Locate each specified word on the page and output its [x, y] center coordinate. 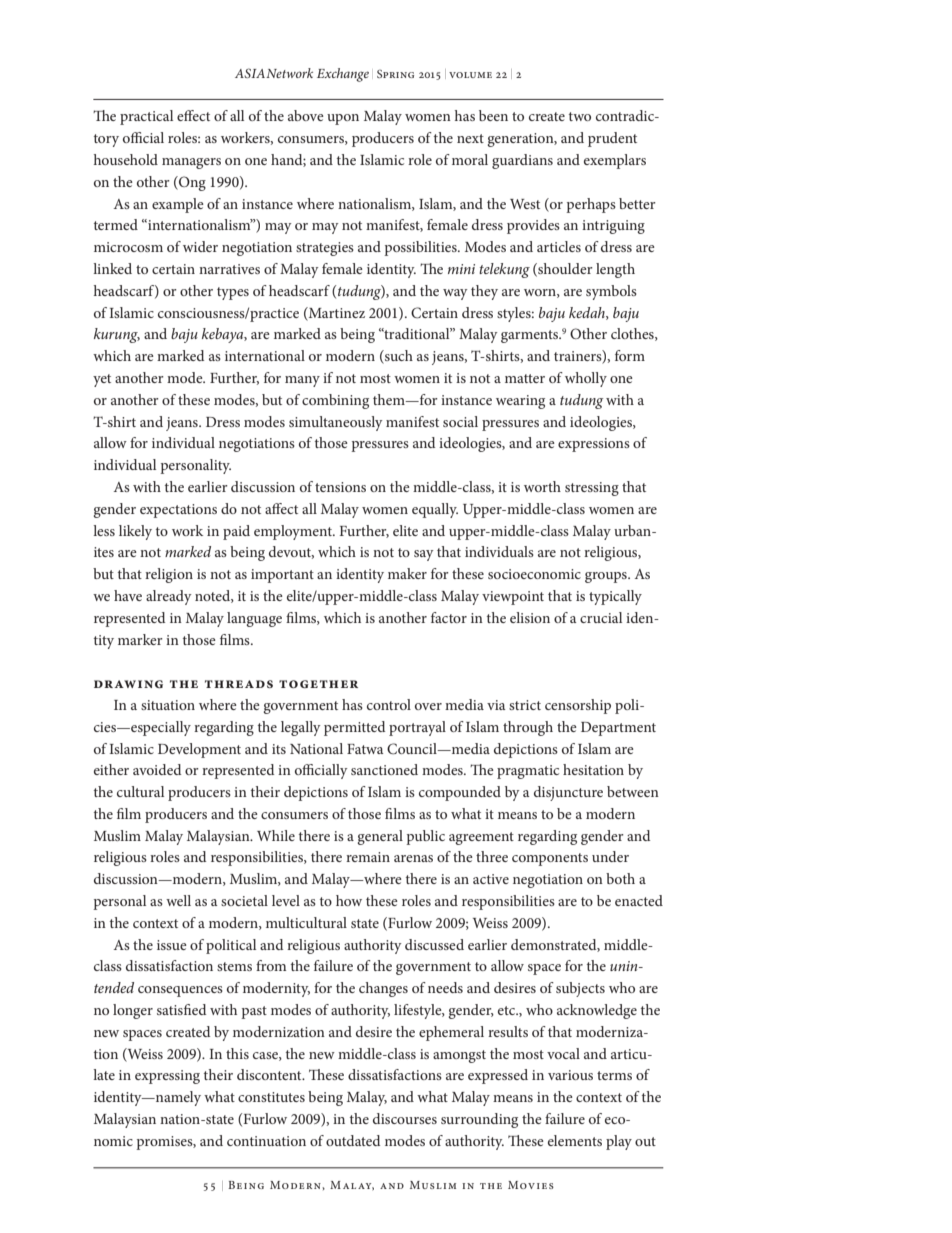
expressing [167, 1077]
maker [407, 573]
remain [368, 857]
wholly [586, 379]
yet [102, 380]
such [398, 357]
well [178, 900]
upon [343, 119]
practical [146, 117]
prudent [612, 139]
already [169, 597]
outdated [353, 1140]
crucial [601, 617]
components [550, 859]
